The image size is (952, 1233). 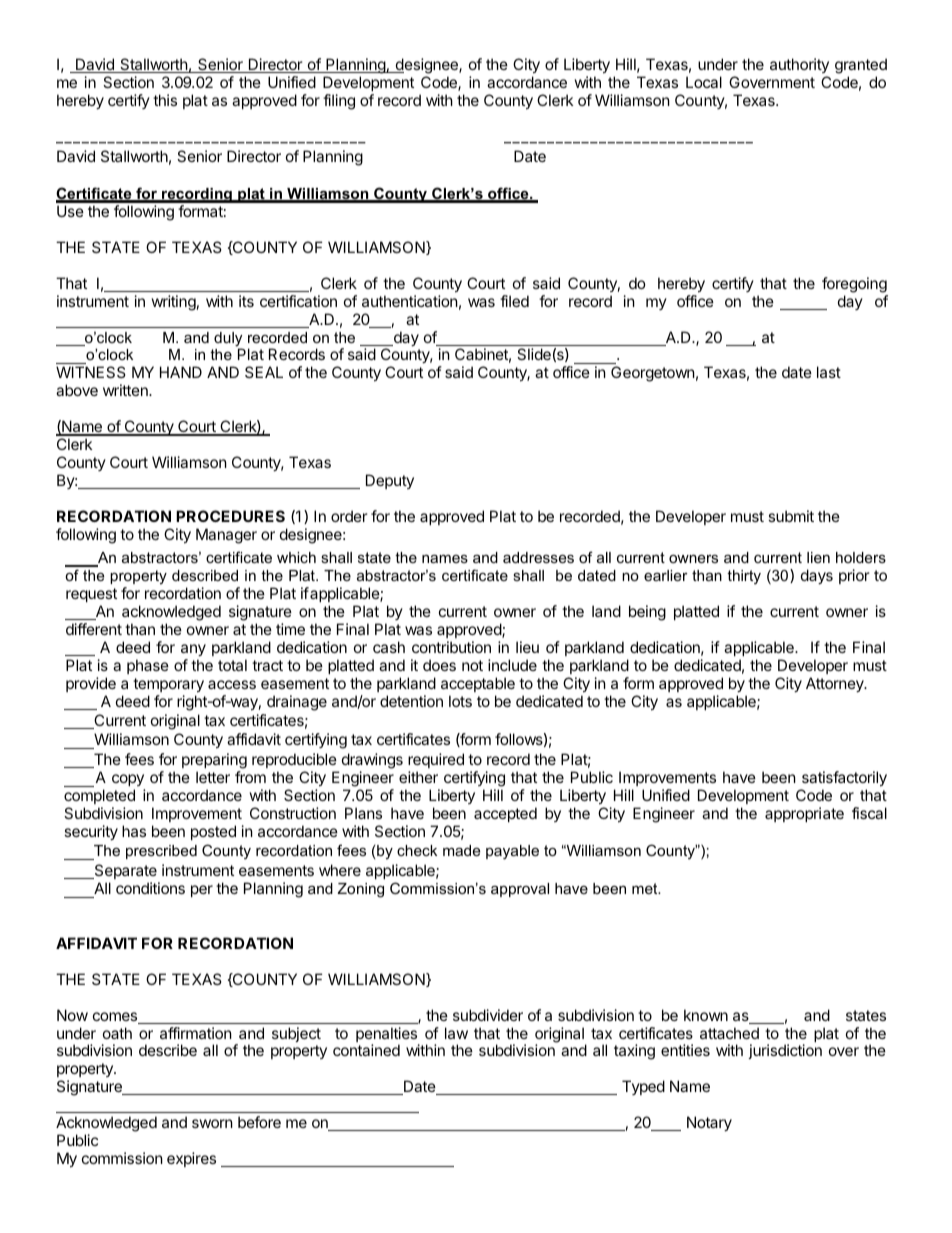 I want to click on sworn, so click(x=212, y=1123).
